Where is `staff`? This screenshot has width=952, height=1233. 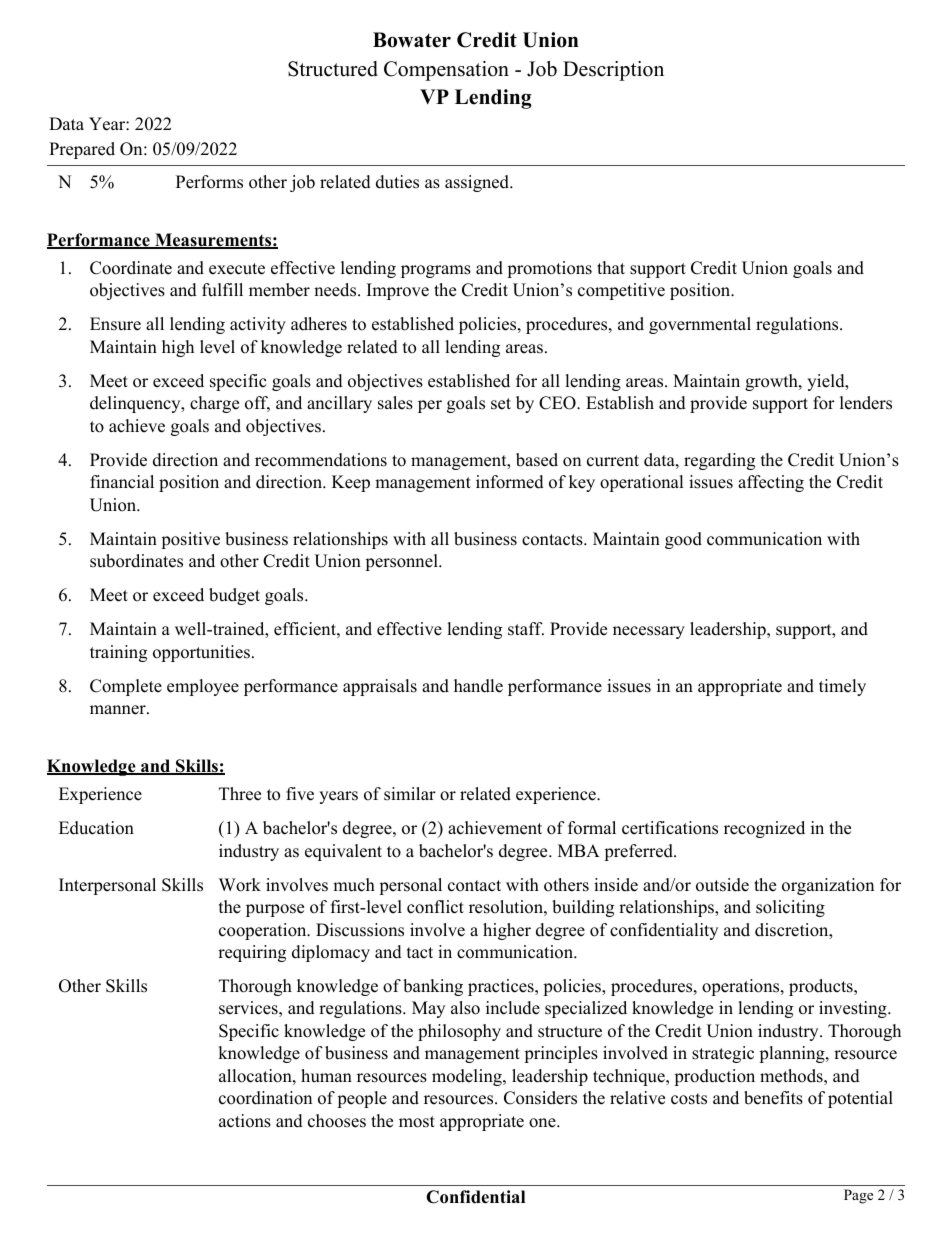
staff is located at coordinates (526, 629).
